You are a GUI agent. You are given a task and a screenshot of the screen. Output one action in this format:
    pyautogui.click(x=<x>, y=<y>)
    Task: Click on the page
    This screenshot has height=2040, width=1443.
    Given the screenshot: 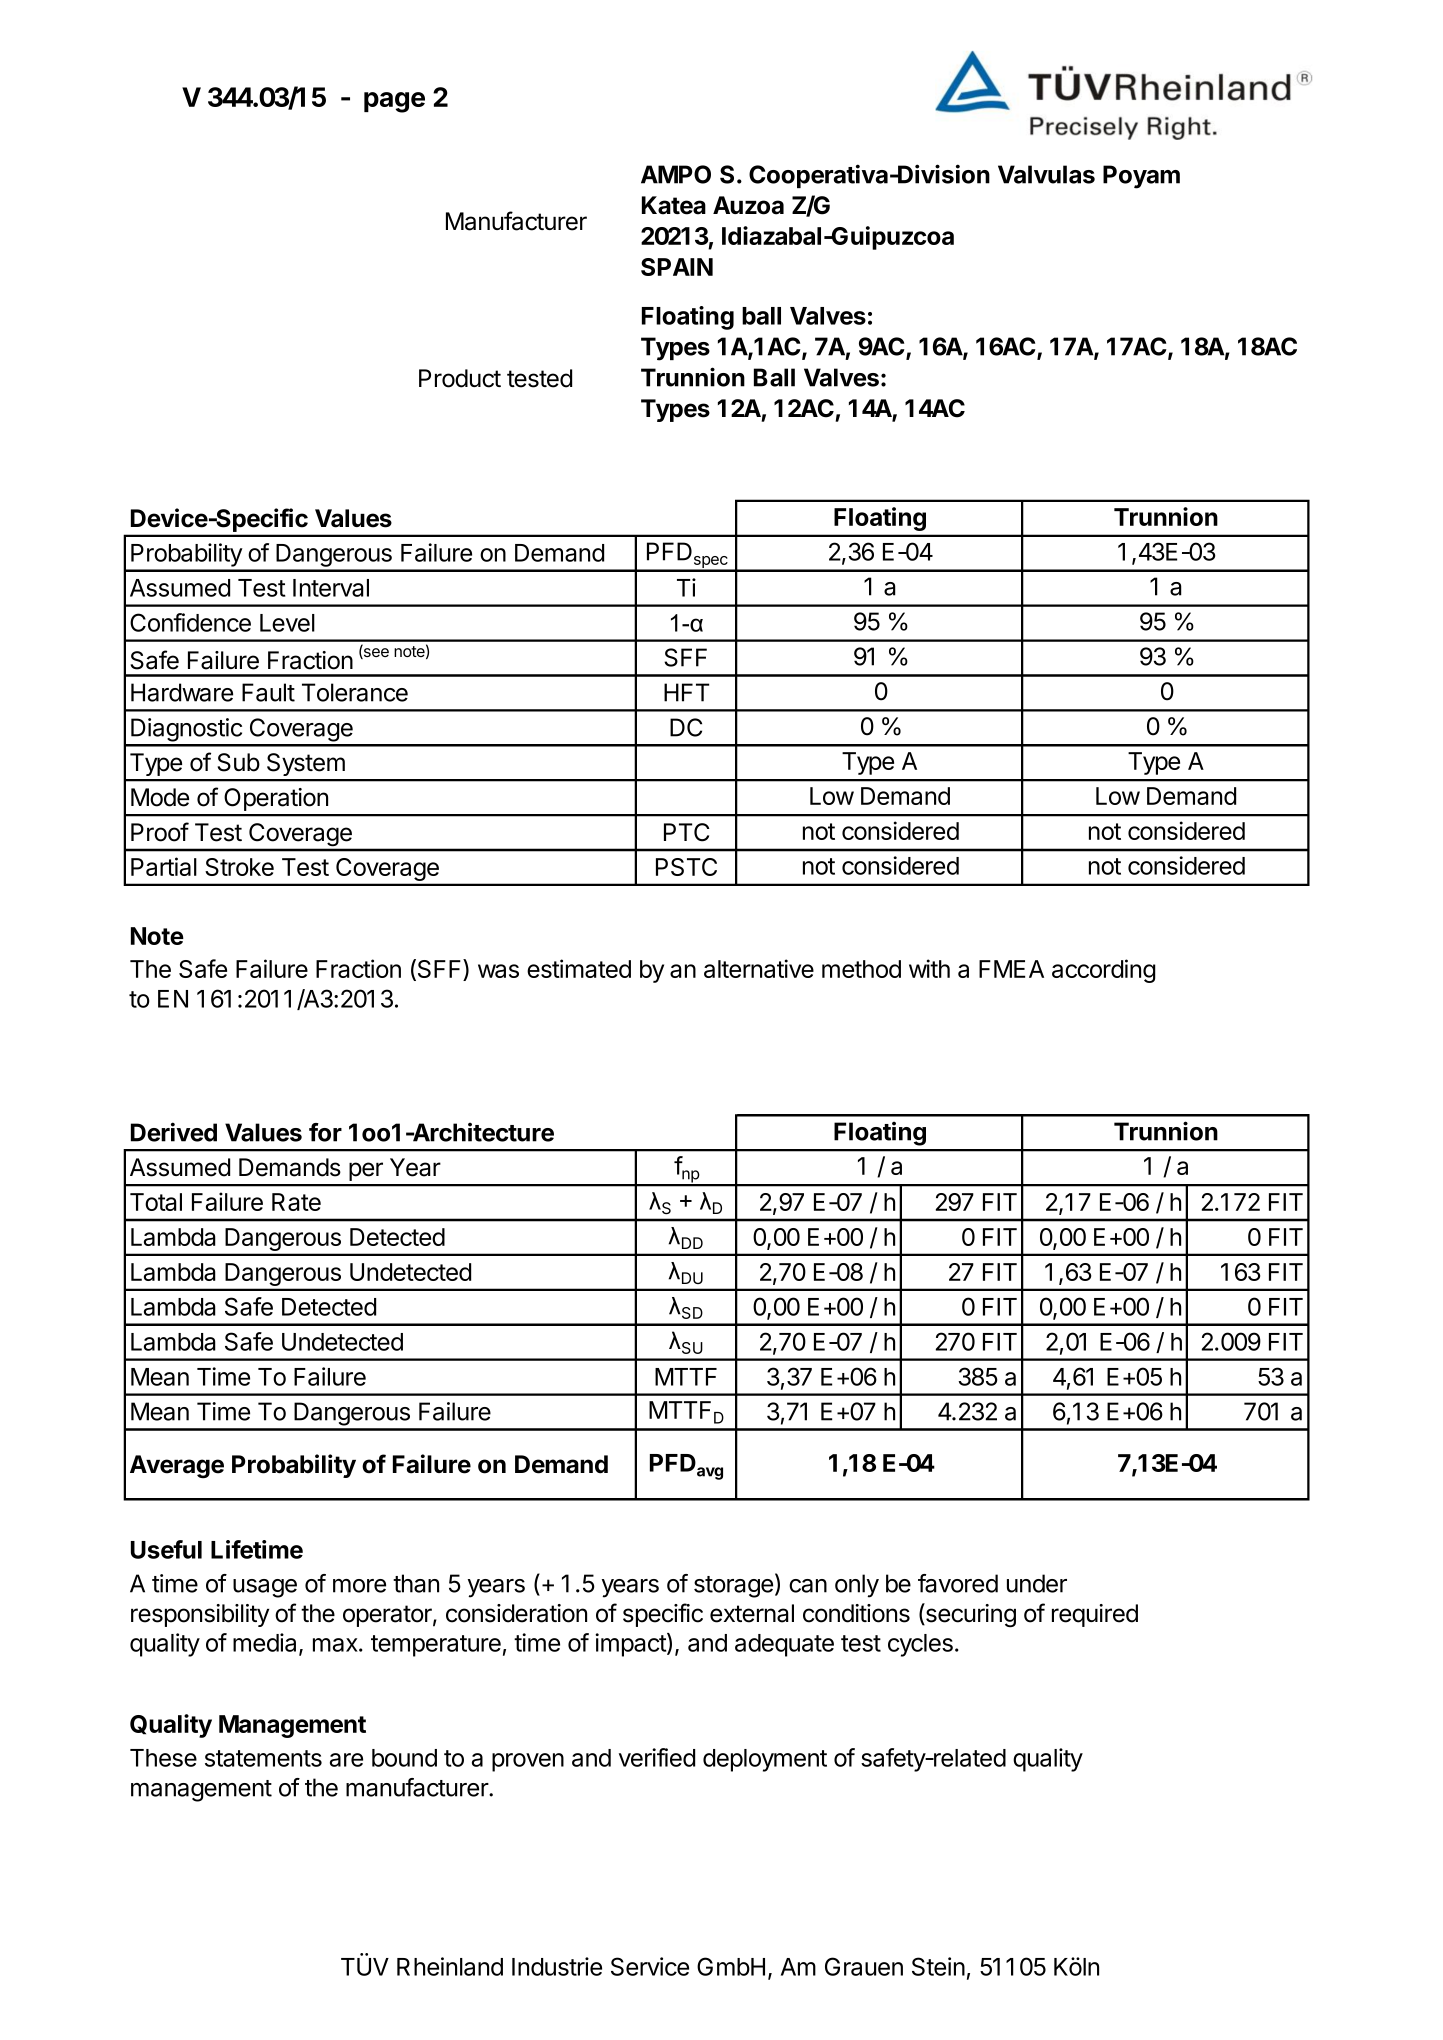 What is the action you would take?
    pyautogui.click(x=394, y=102)
